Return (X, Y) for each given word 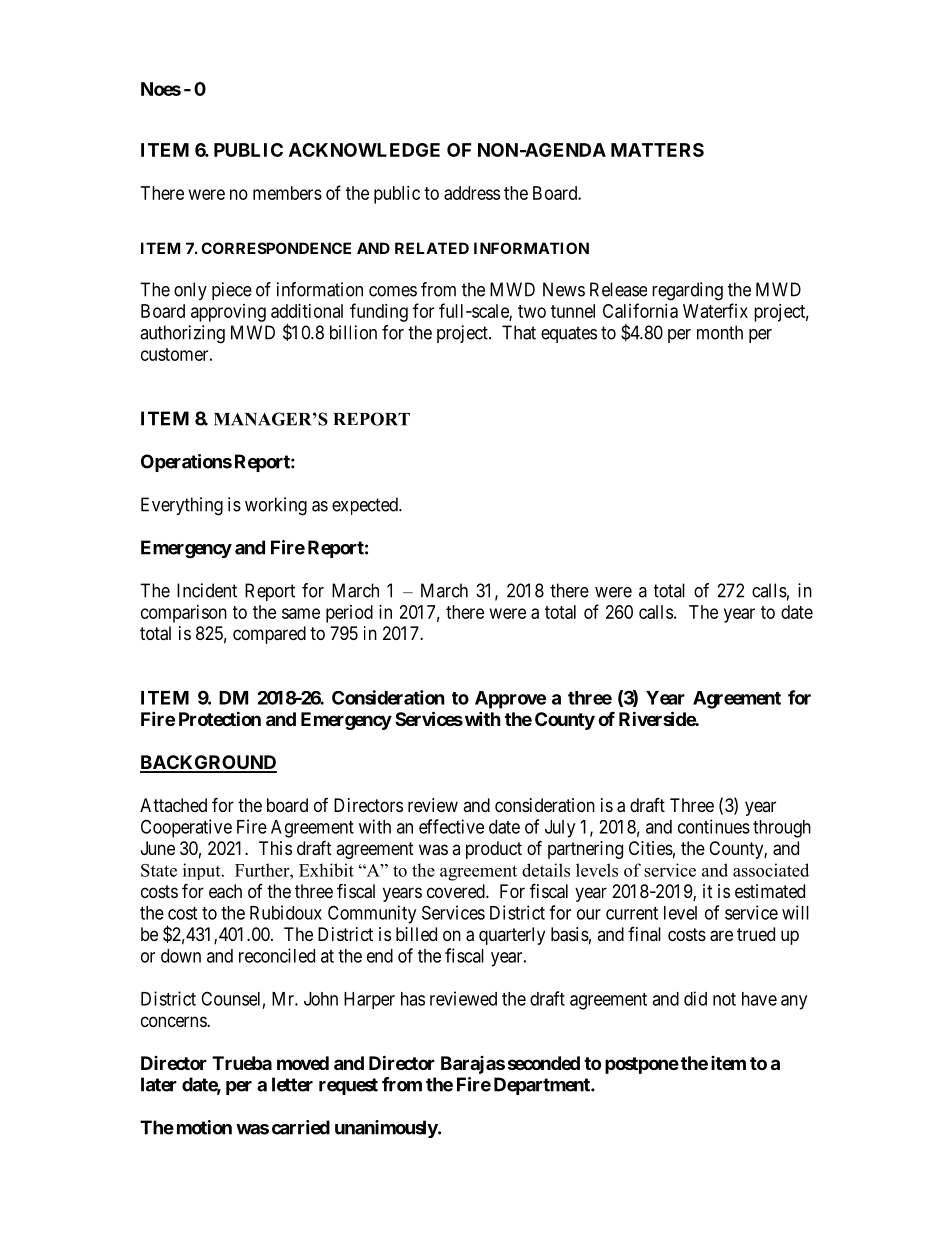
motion (204, 1127)
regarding (687, 291)
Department (543, 1086)
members (287, 193)
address (472, 193)
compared (269, 635)
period (349, 614)
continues (714, 826)
